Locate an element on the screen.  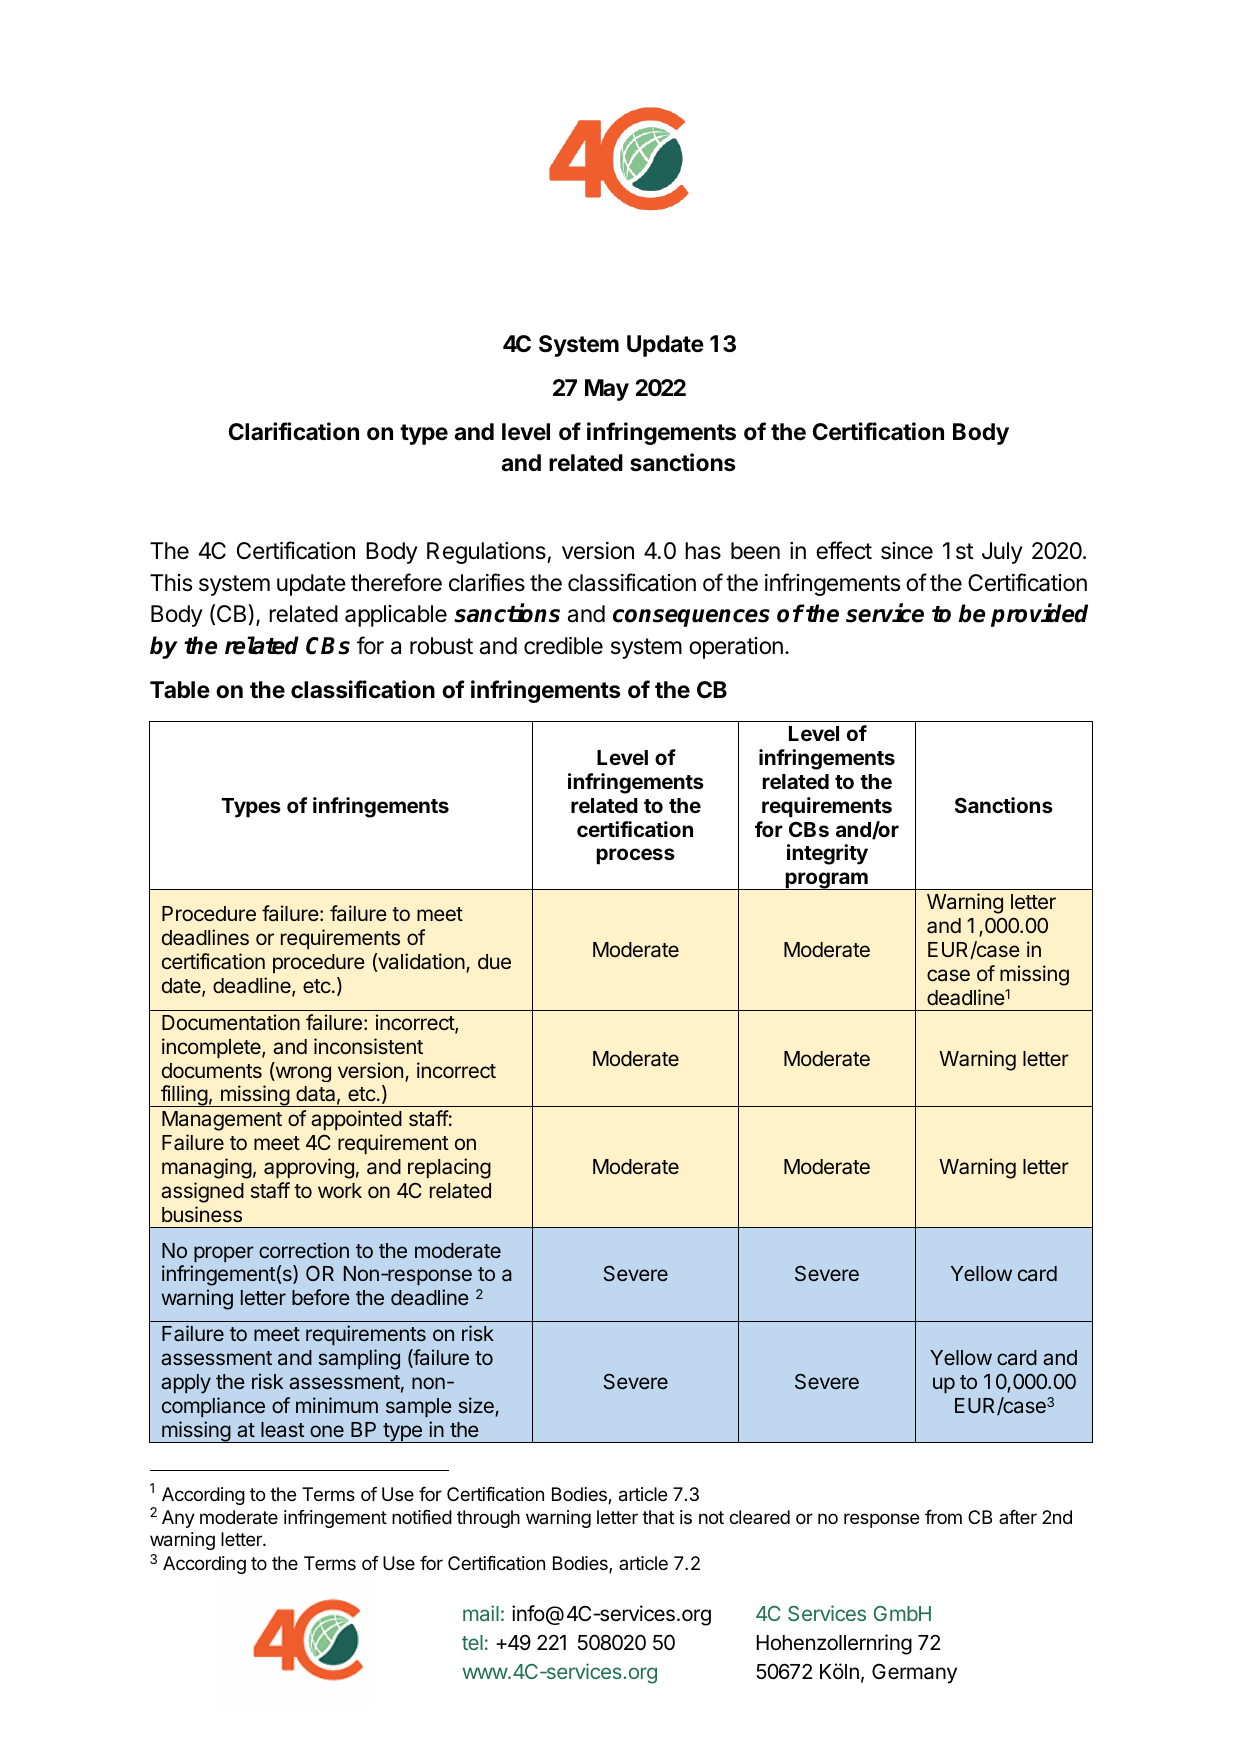
mail is located at coordinates (481, 1613).
